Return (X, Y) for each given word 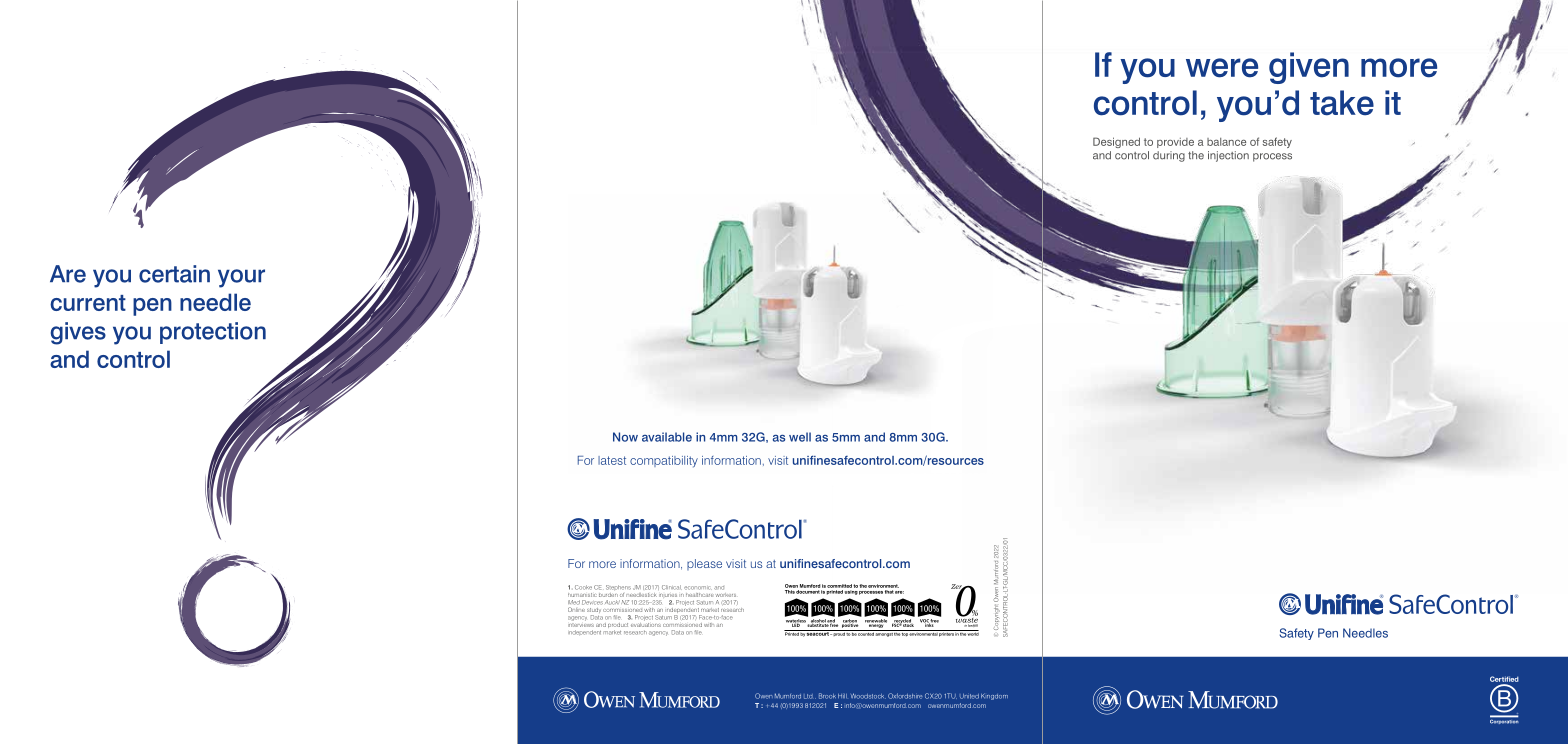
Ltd (808, 696)
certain (174, 274)
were (1222, 68)
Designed (1116, 142)
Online (575, 610)
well (800, 437)
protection (213, 333)
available (667, 437)
